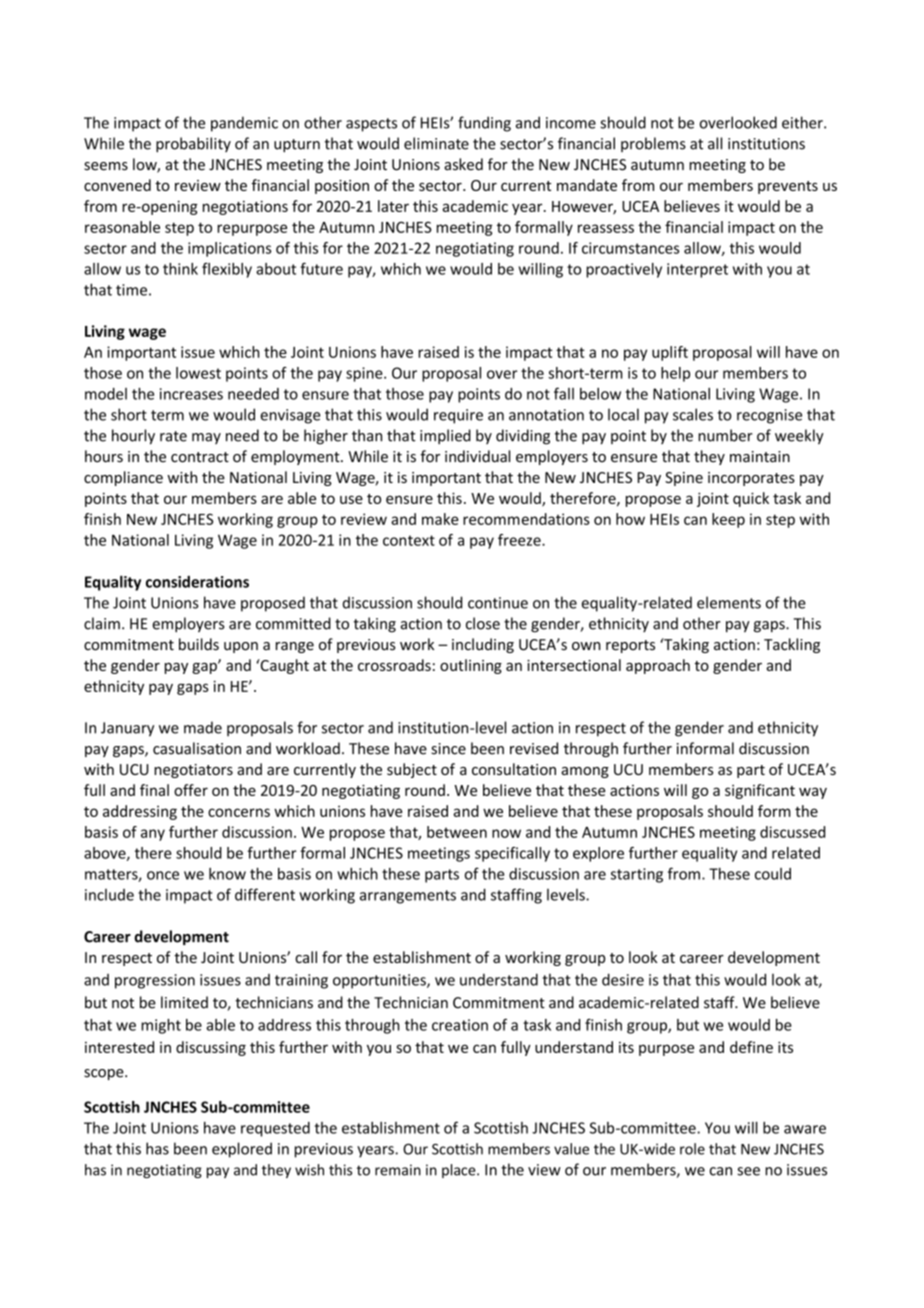 The height and width of the image is (1308, 924). What do you see at coordinates (653, 144) in the image?
I see `problems` at bounding box center [653, 144].
